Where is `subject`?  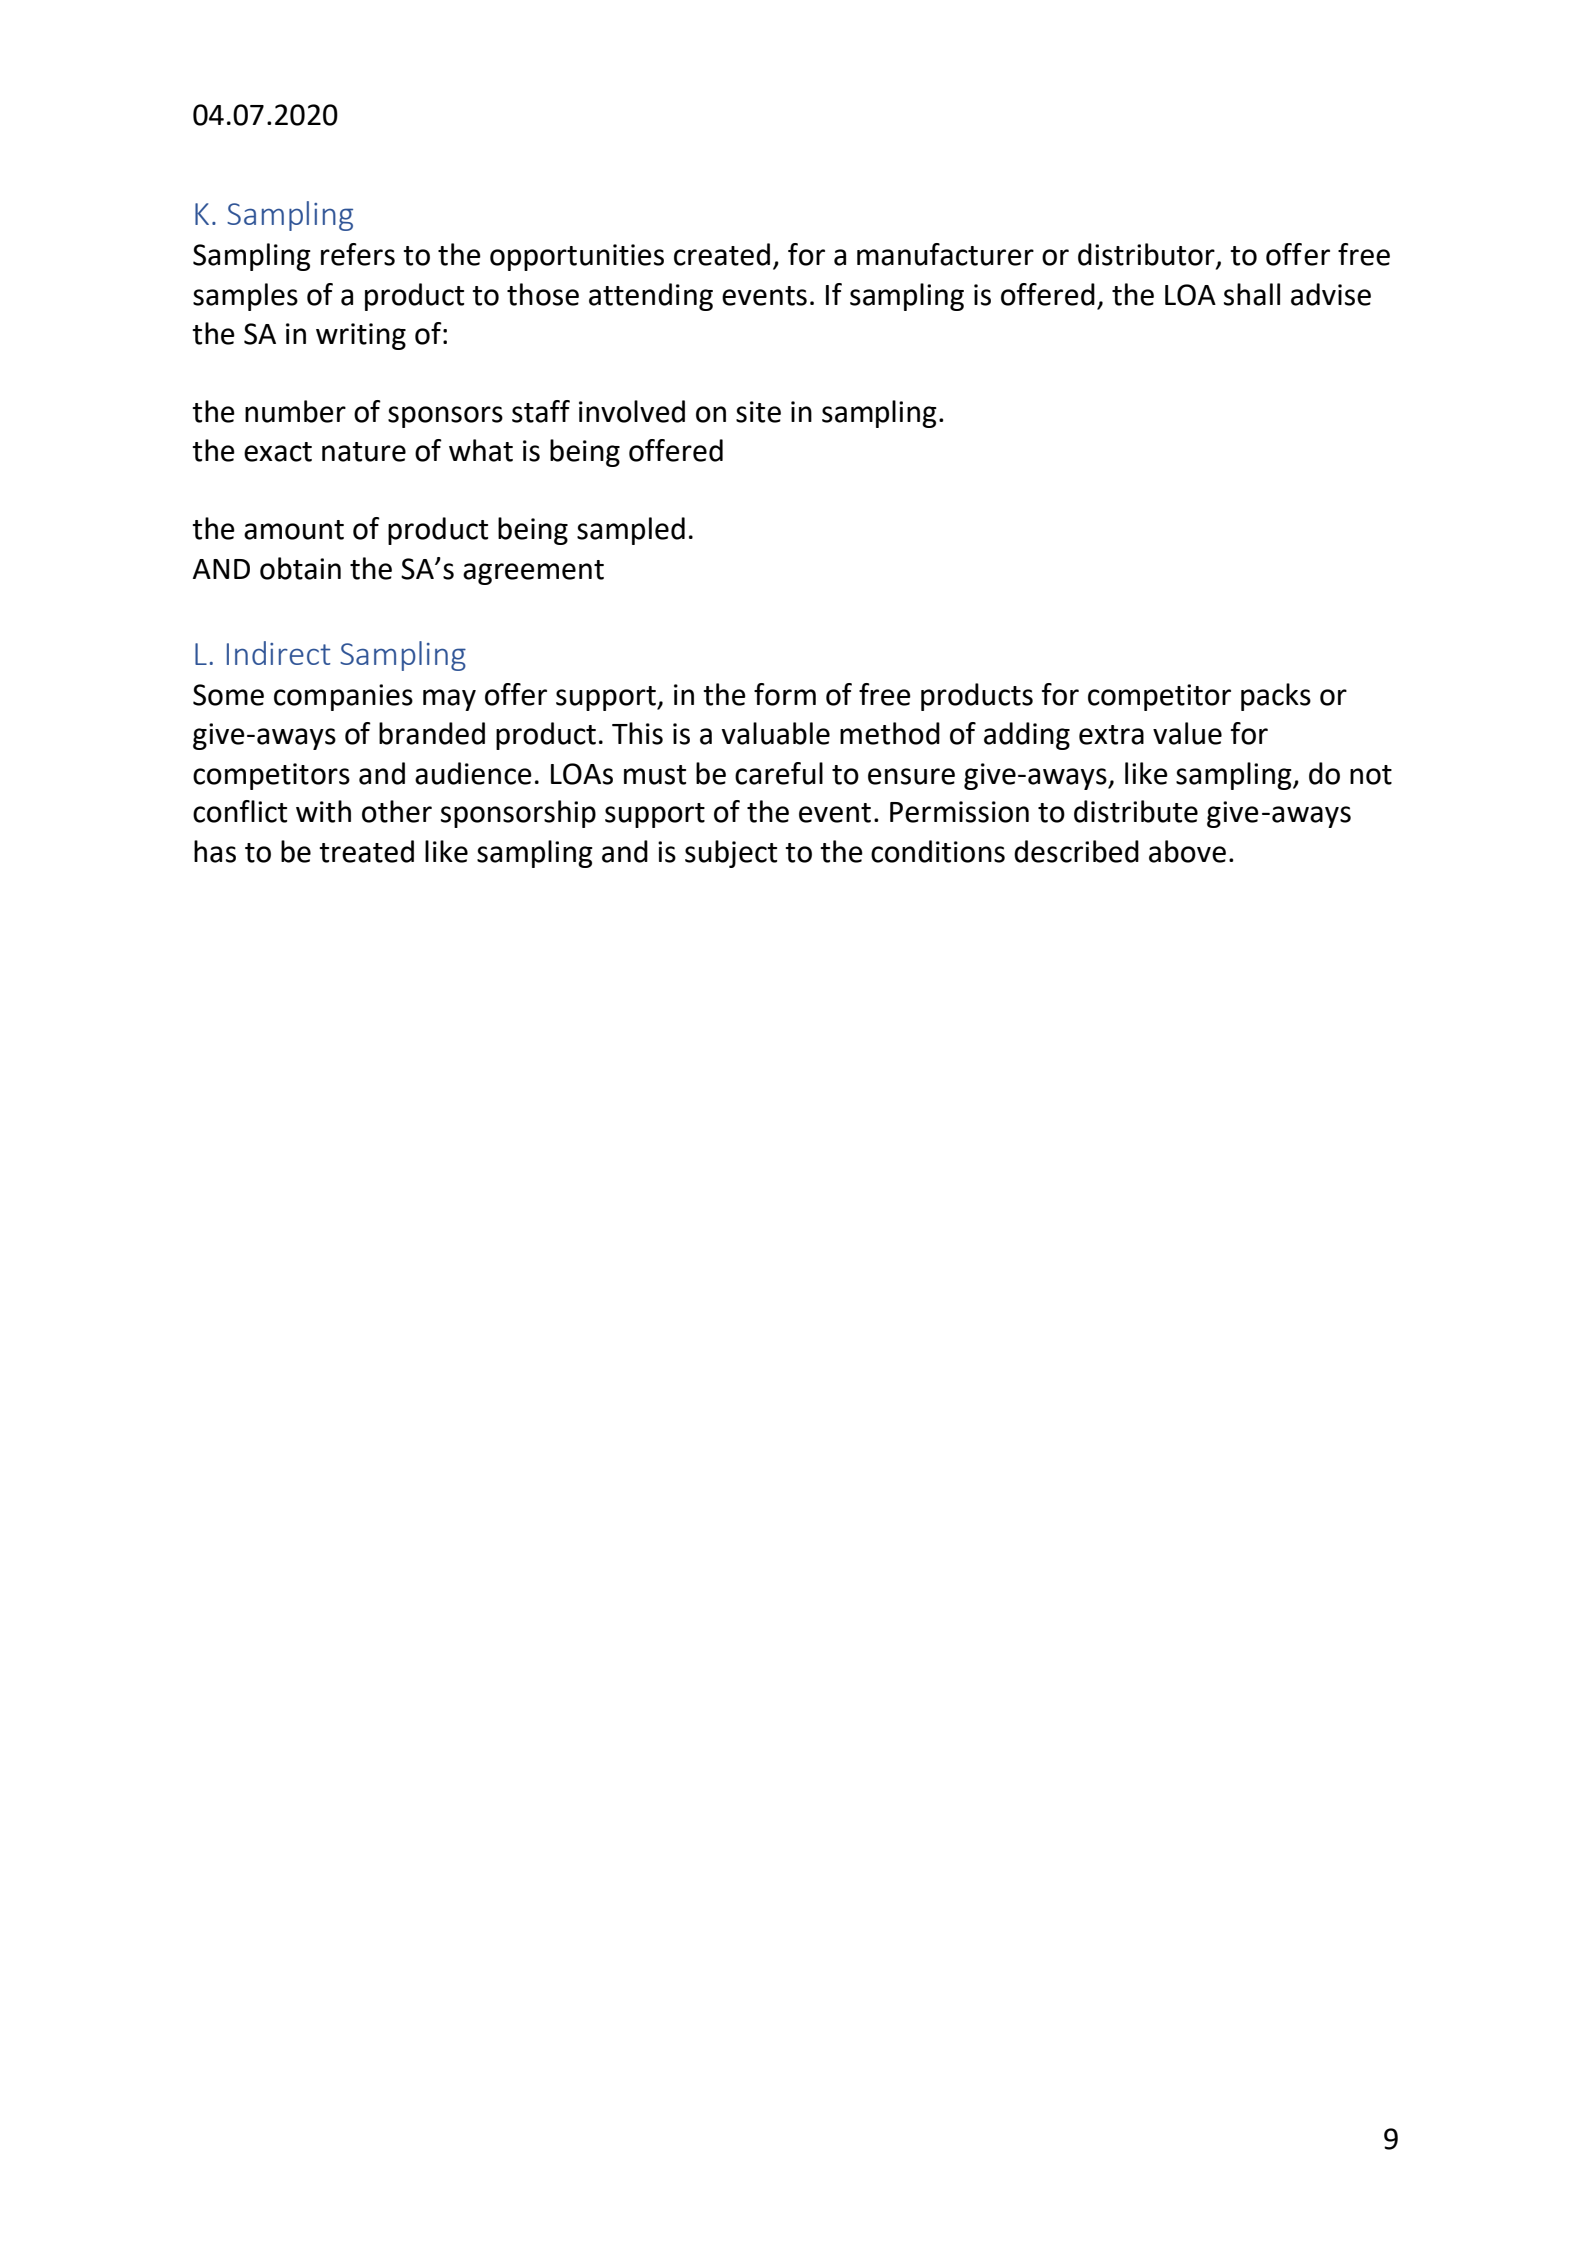 subject is located at coordinates (731, 854).
